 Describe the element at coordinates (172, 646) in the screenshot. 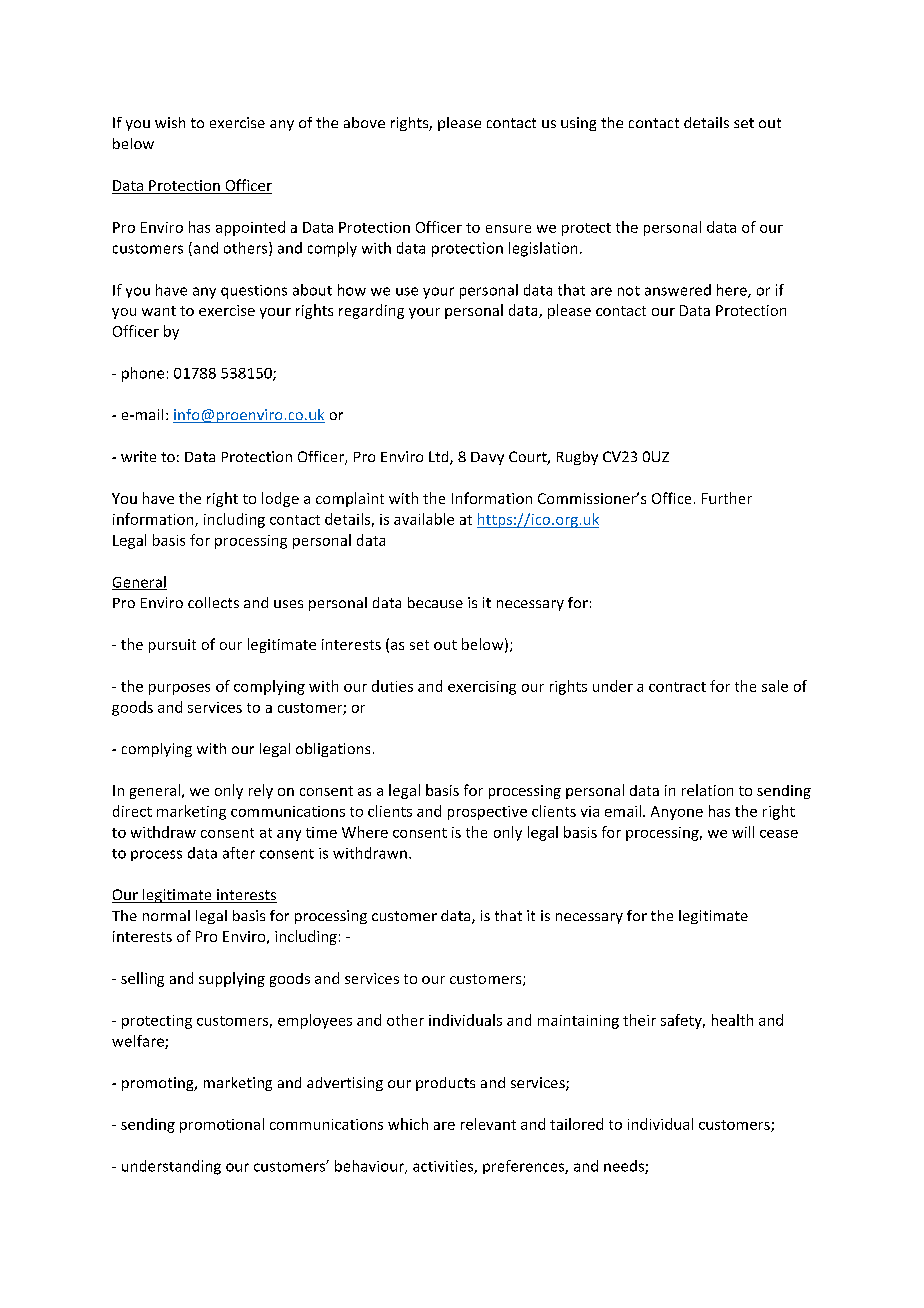

I see `pursuit` at that location.
